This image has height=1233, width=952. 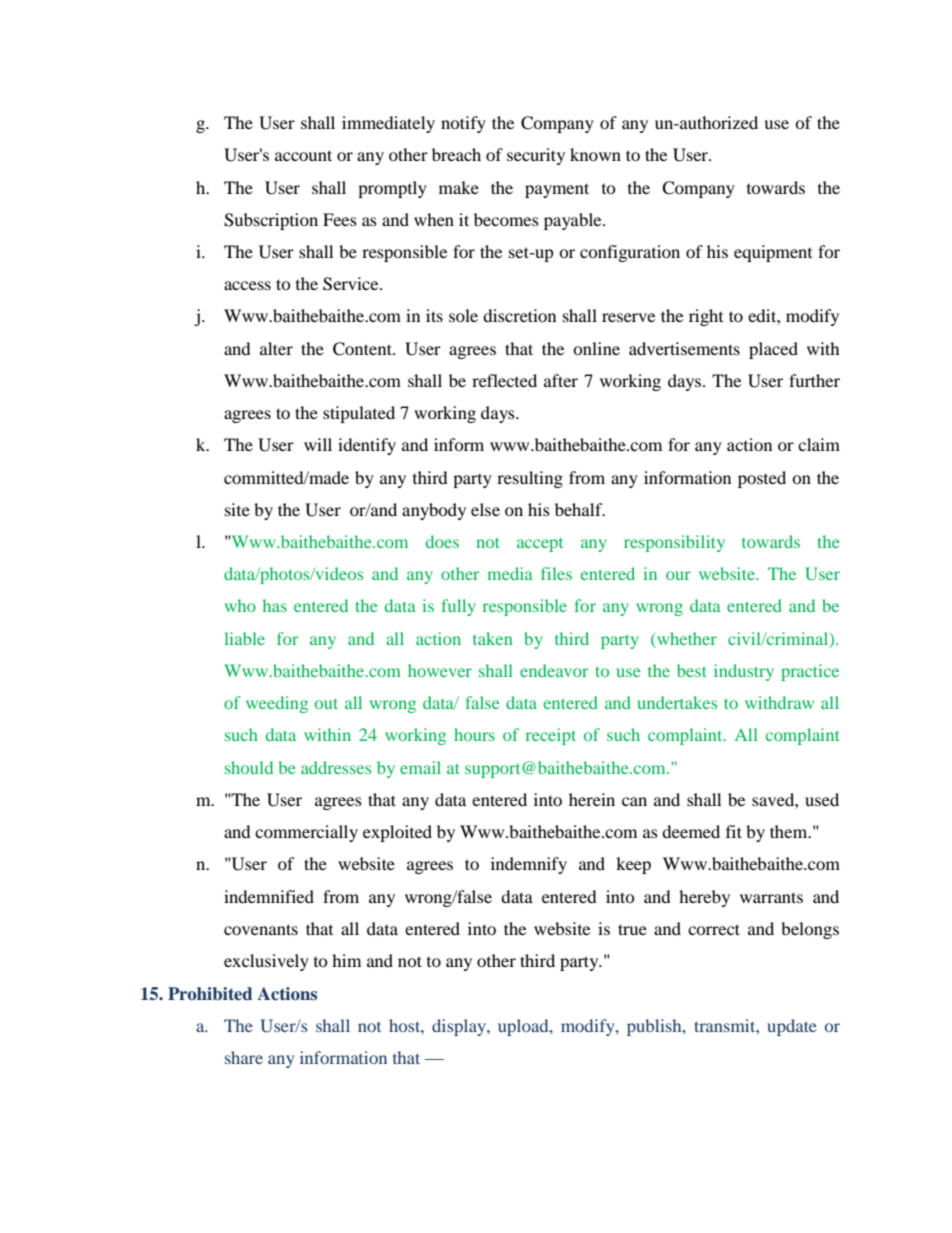 I want to click on resulting, so click(x=530, y=479).
